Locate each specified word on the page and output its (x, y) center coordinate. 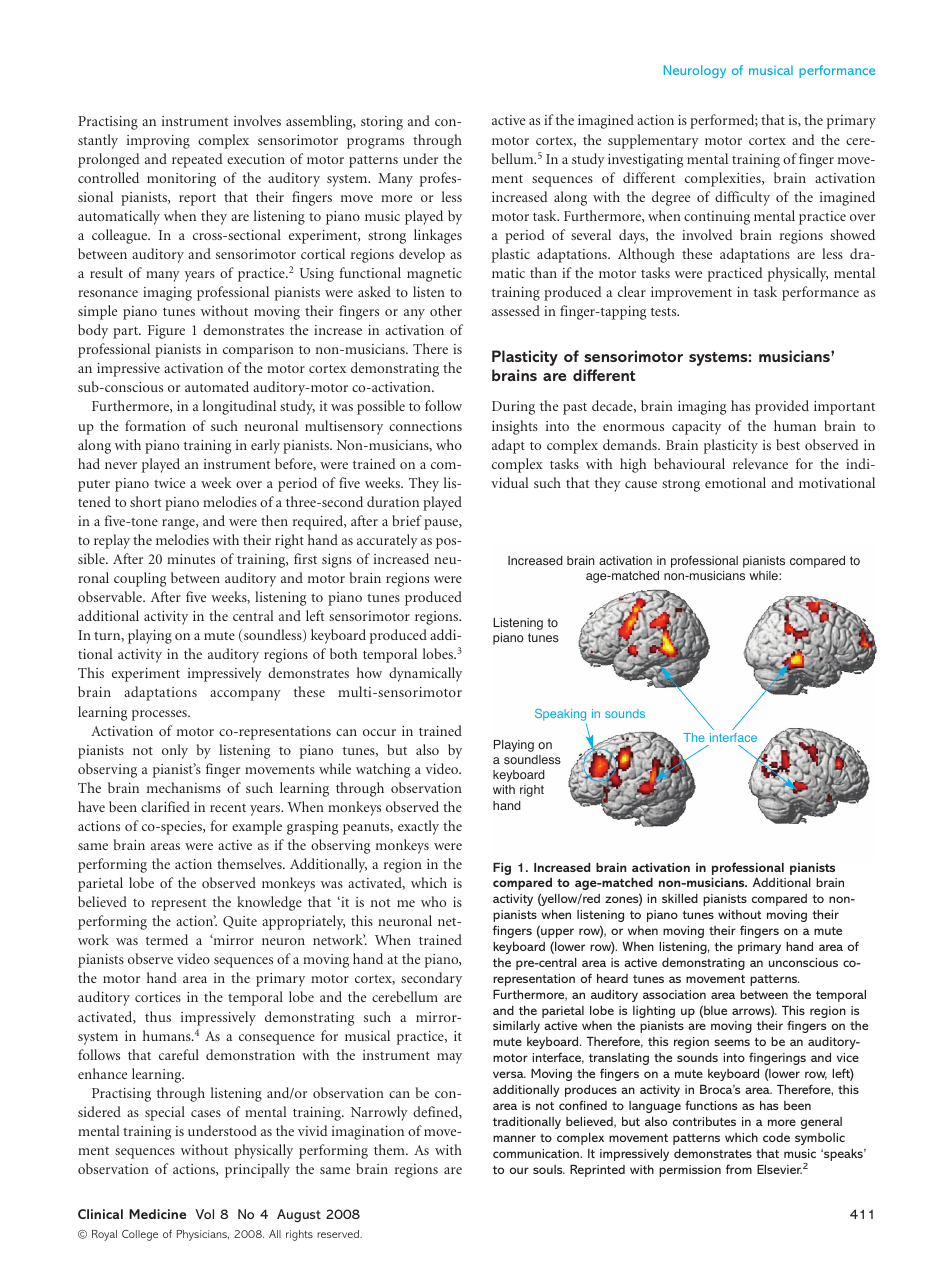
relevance (760, 463)
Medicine (157, 1214)
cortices (158, 997)
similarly (516, 1027)
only (175, 751)
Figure (166, 332)
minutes (191, 559)
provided (782, 407)
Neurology (695, 71)
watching (383, 770)
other (446, 310)
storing (382, 123)
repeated (197, 160)
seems (732, 1042)
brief (407, 520)
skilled (680, 898)
